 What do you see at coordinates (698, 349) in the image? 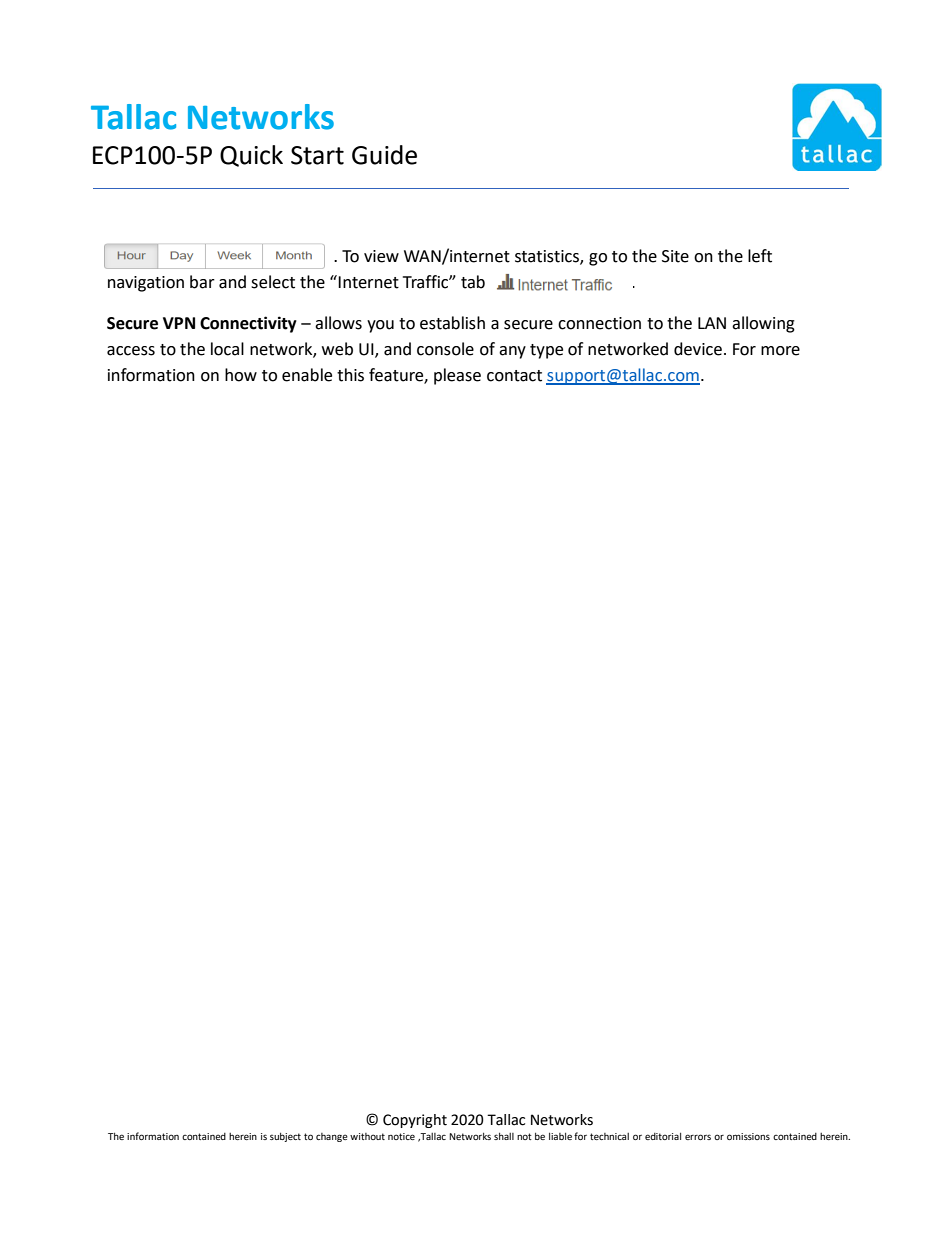
I see `device` at bounding box center [698, 349].
